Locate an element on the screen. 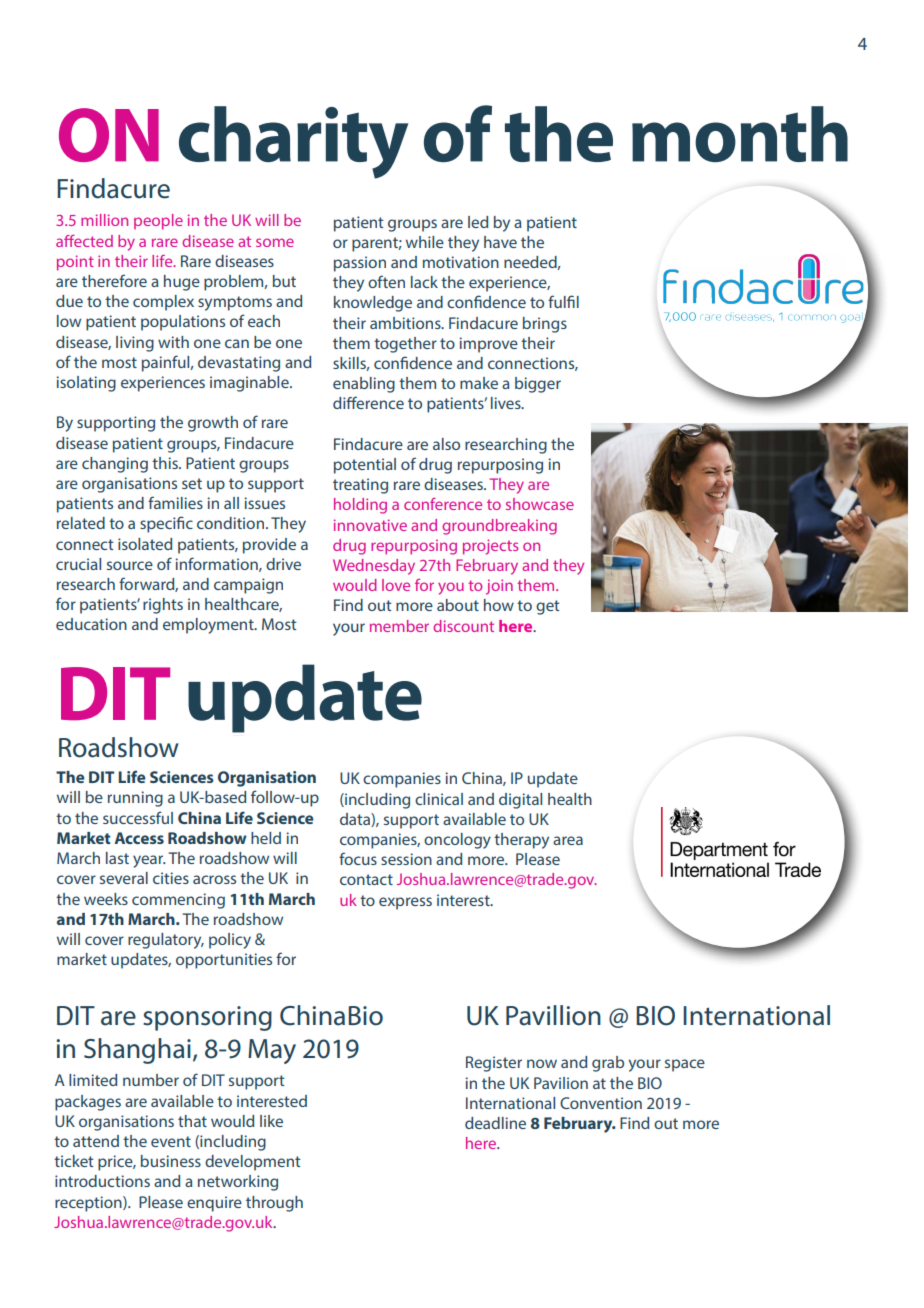 The width and height of the screenshot is (924, 1308). join is located at coordinates (499, 587).
